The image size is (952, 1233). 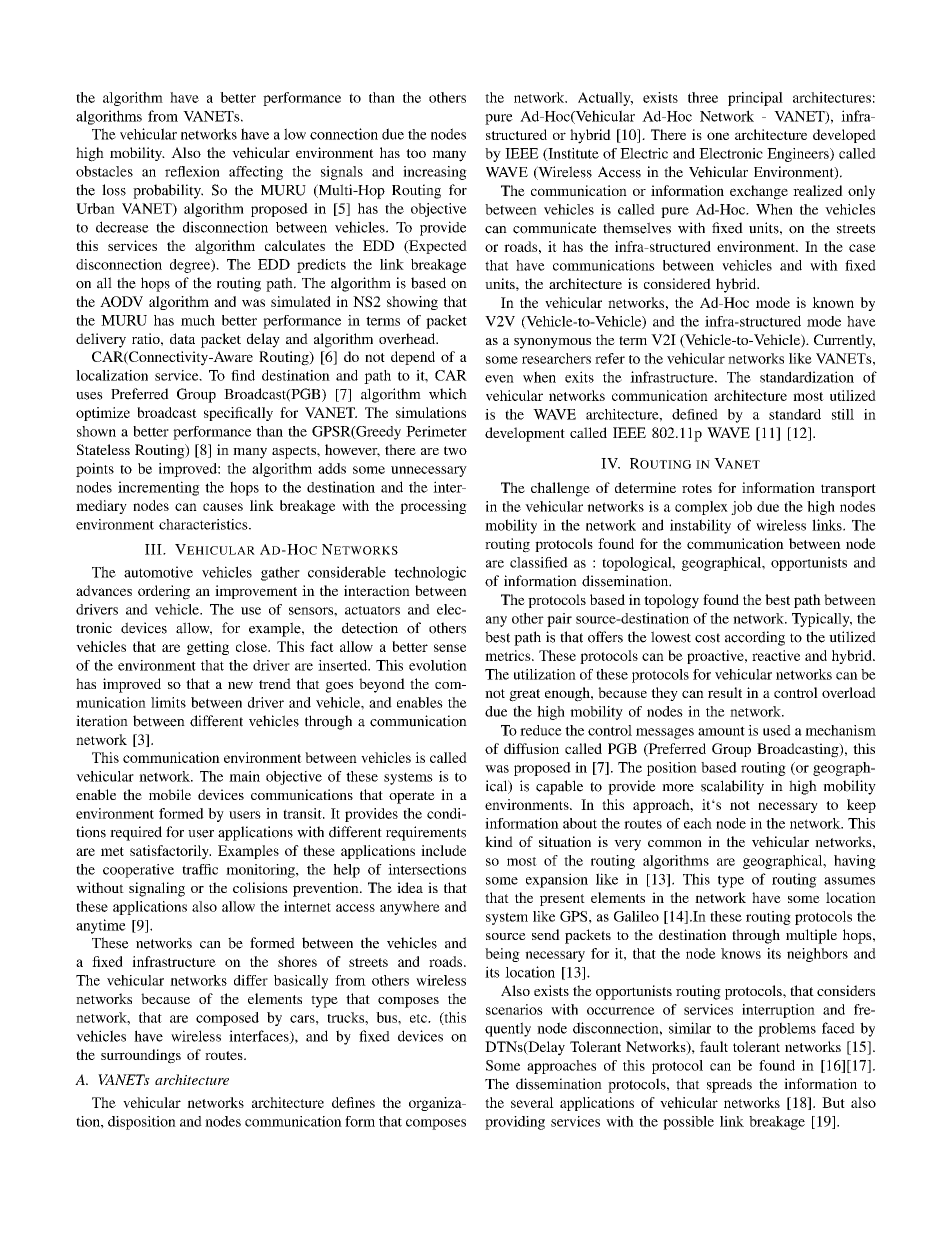 What do you see at coordinates (843, 414) in the screenshot?
I see `still` at bounding box center [843, 414].
